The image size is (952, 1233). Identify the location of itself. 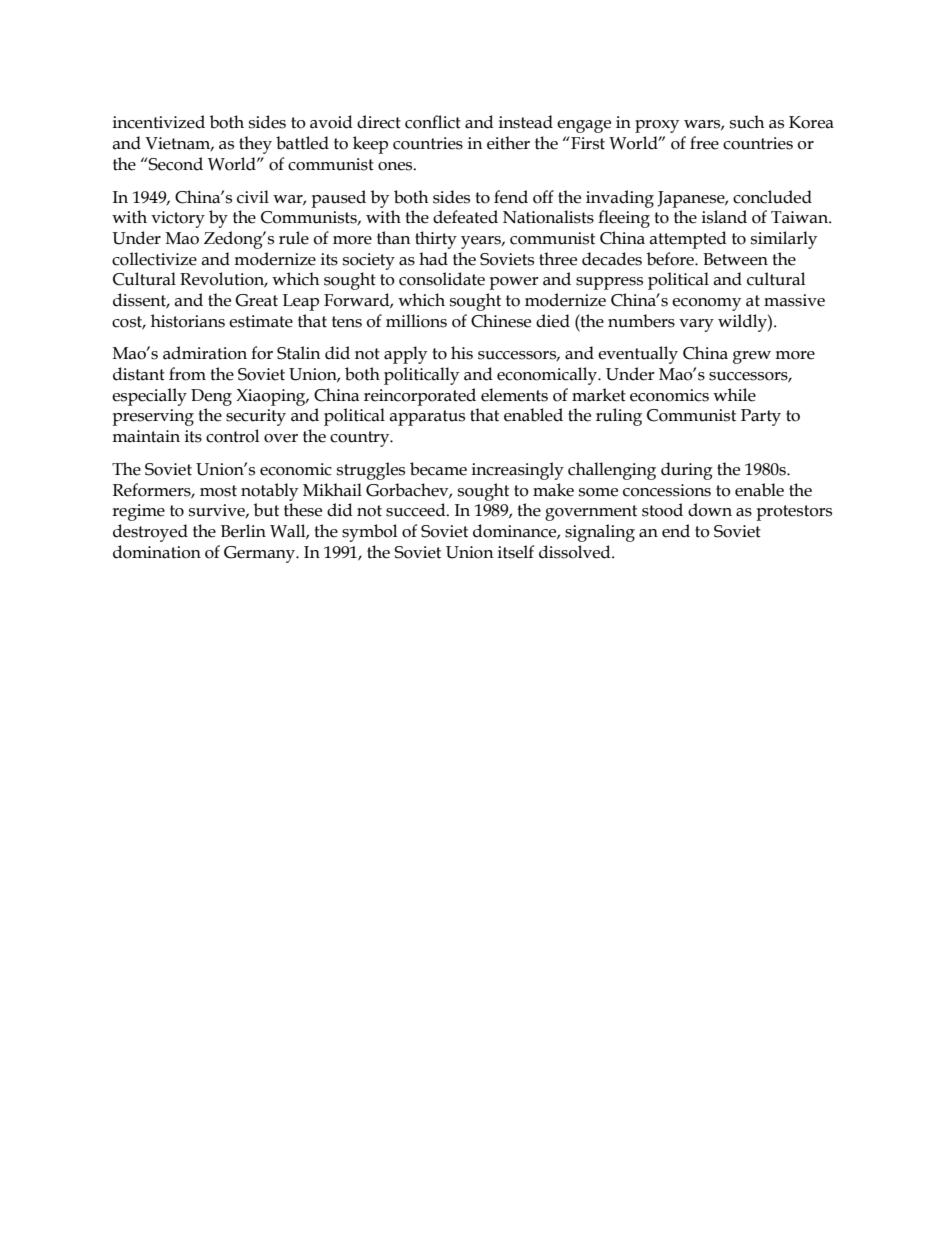
(516, 552).
